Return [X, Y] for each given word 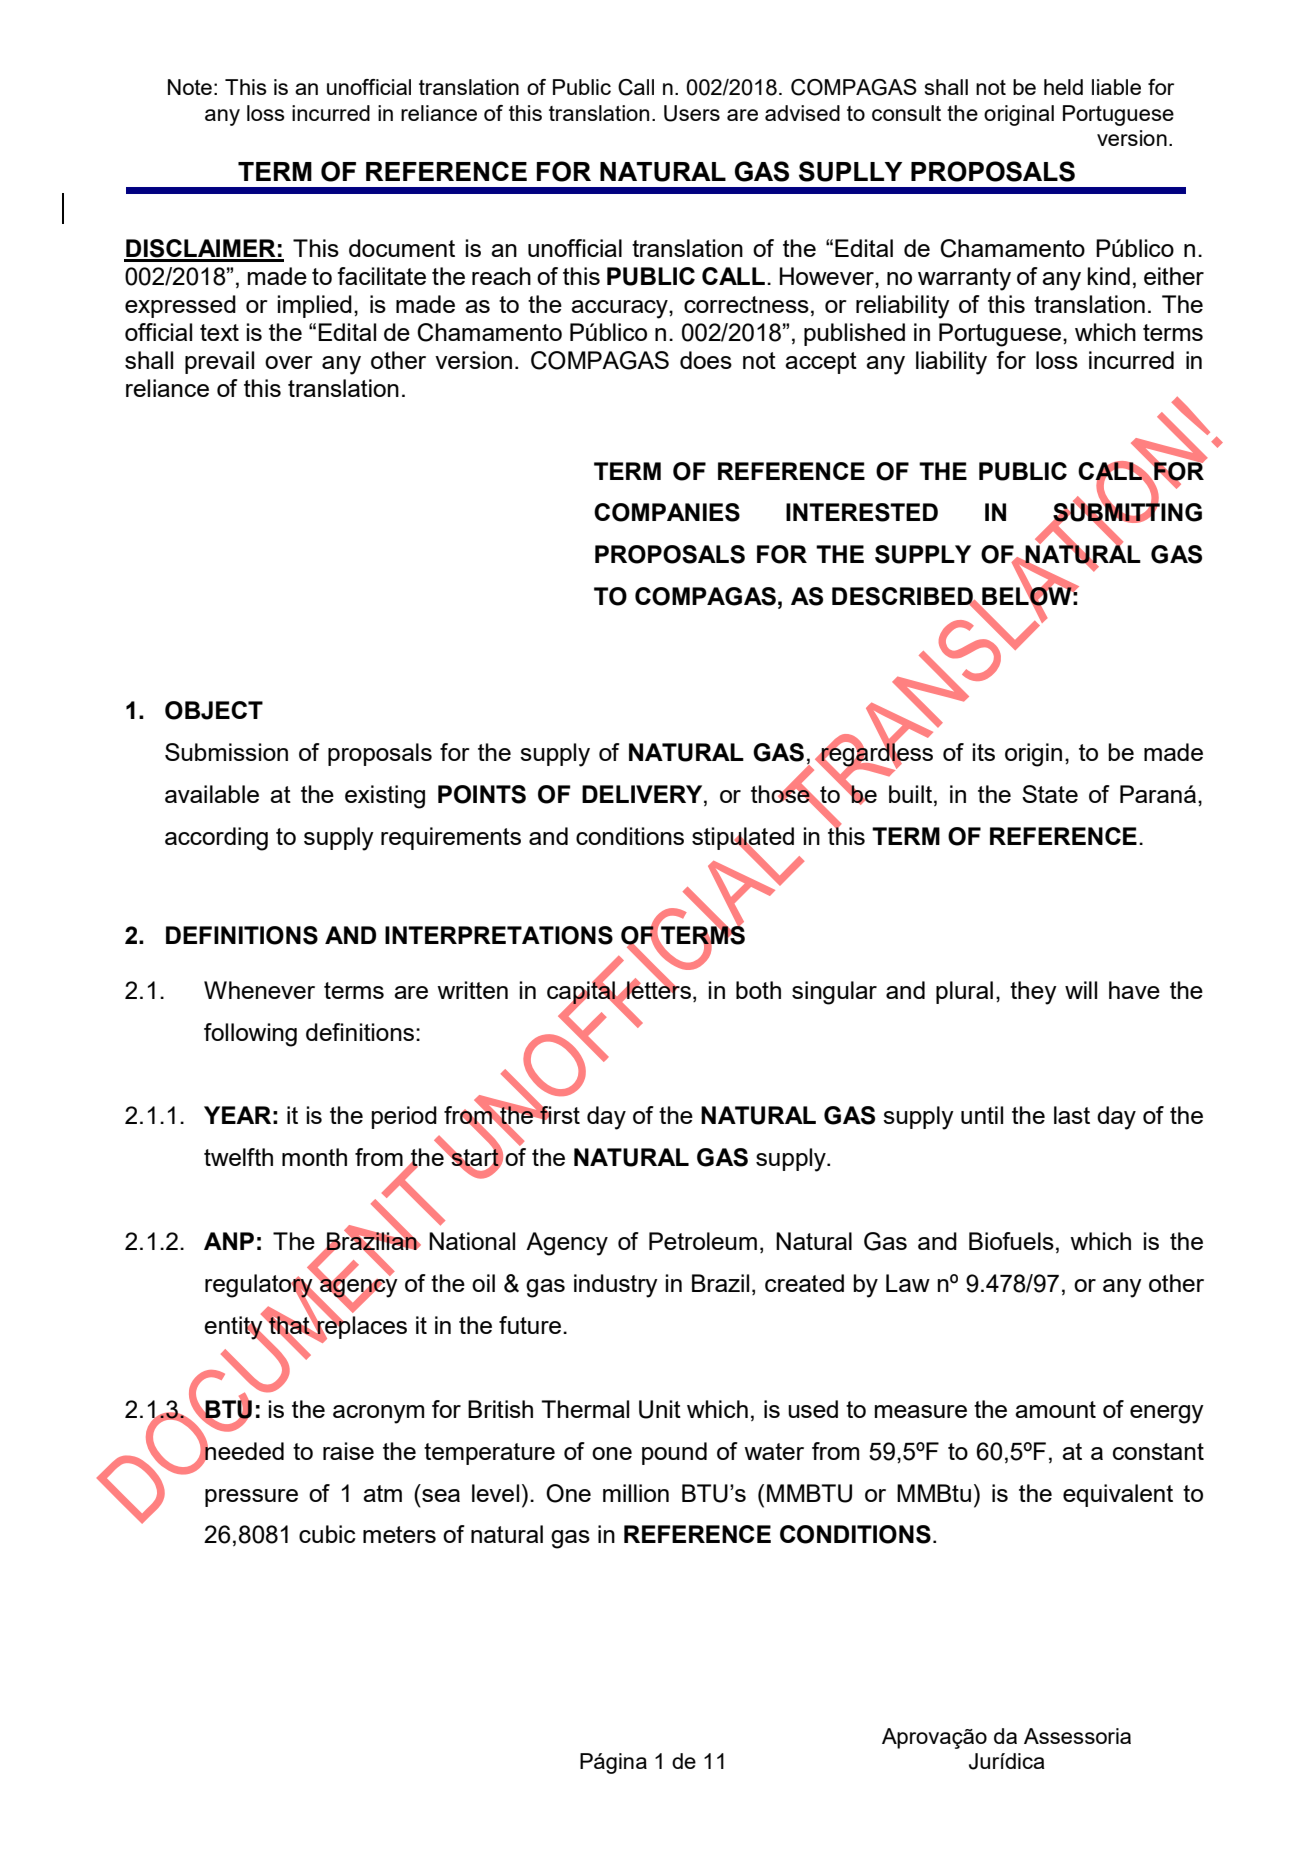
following [250, 1035]
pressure [251, 1498]
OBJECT [214, 710]
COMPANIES [667, 512]
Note [190, 87]
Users [692, 113]
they [1033, 993]
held [1063, 87]
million [636, 1493]
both [758, 990]
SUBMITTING [1126, 512]
